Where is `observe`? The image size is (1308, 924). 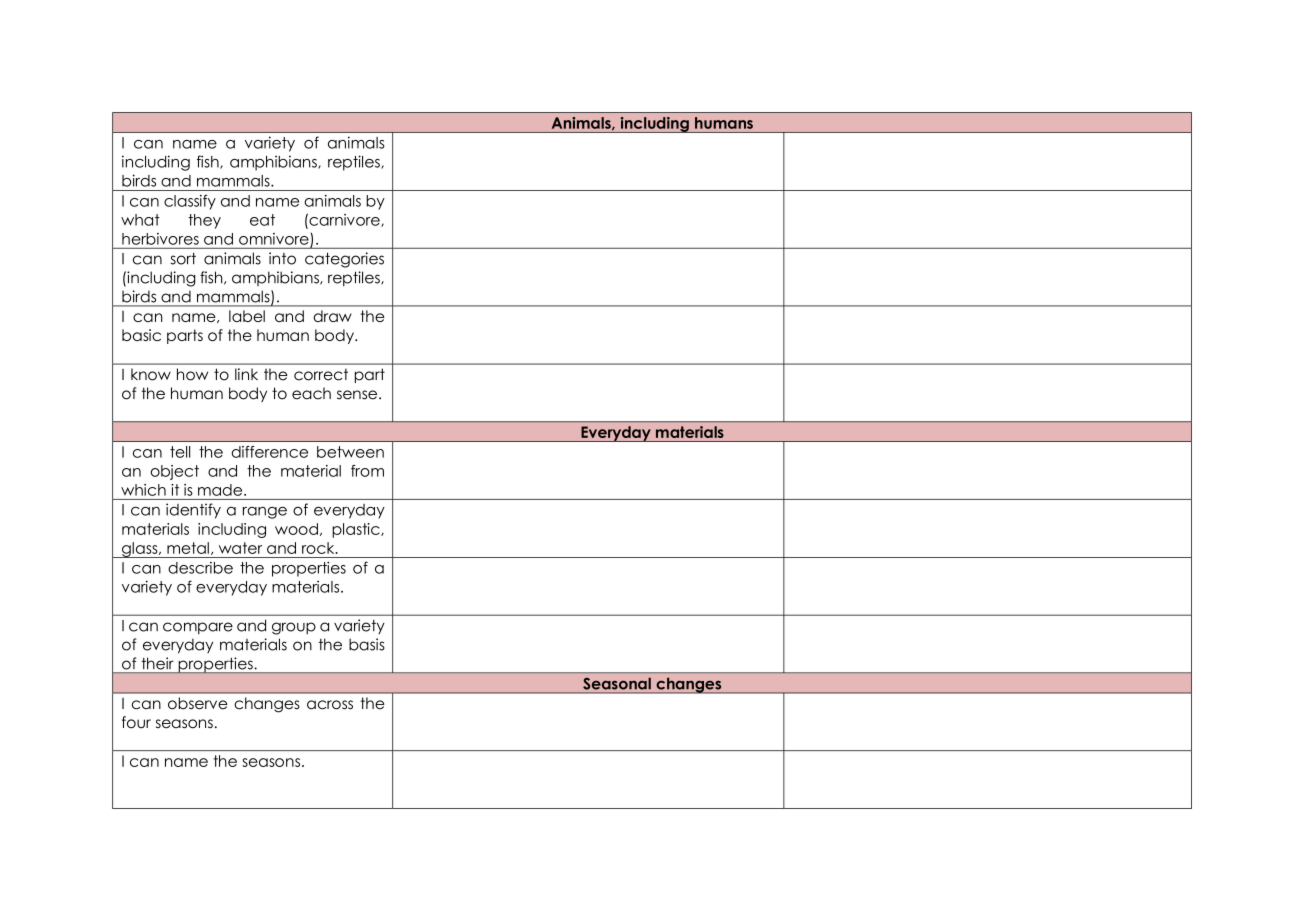
observe is located at coordinates (198, 703).
